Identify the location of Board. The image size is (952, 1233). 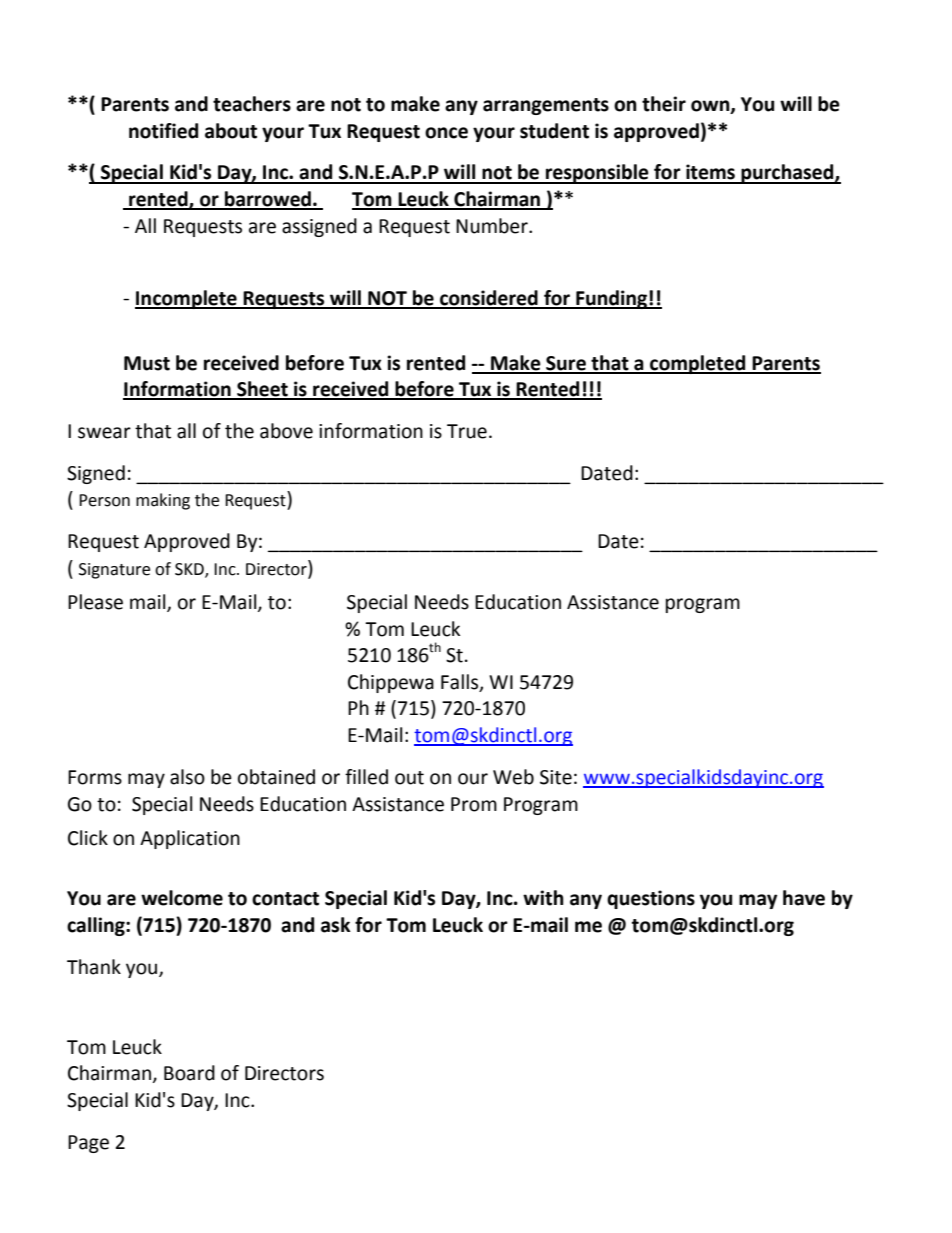
(189, 1073).
